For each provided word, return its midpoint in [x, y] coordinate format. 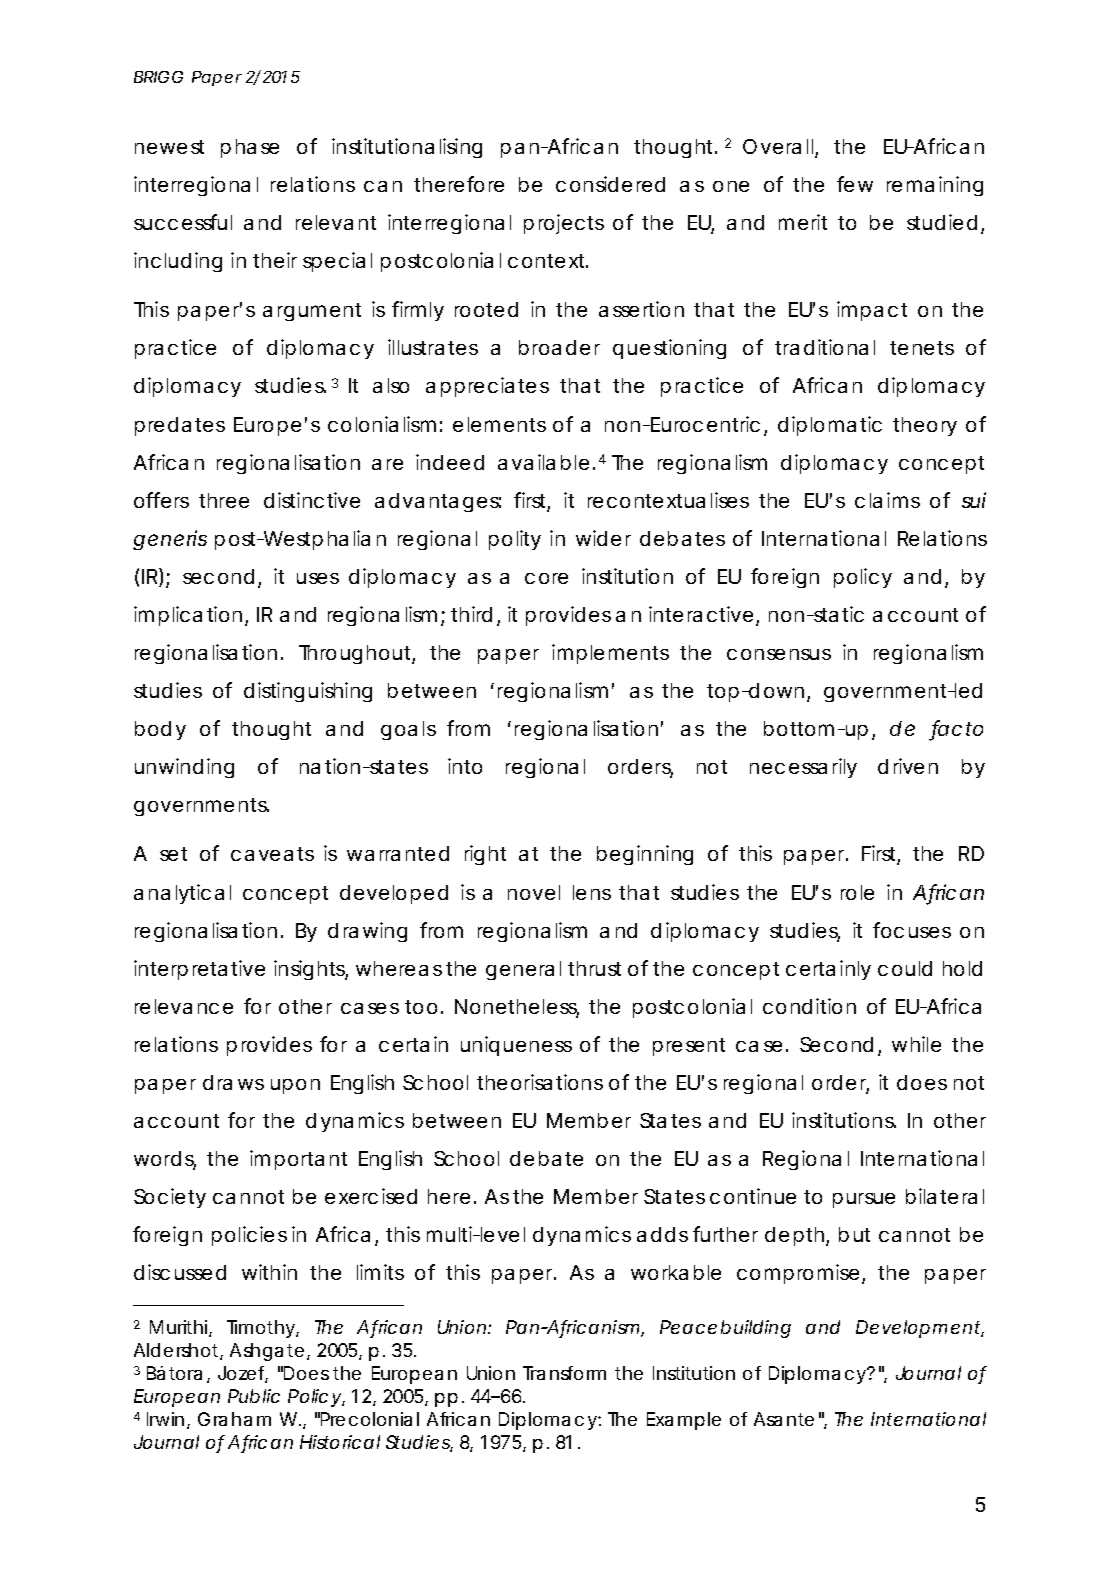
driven [908, 766]
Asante [784, 1419]
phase [250, 148]
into [465, 766]
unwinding [184, 768]
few [855, 184]
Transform [564, 1373]
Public [254, 1396]
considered [610, 184]
